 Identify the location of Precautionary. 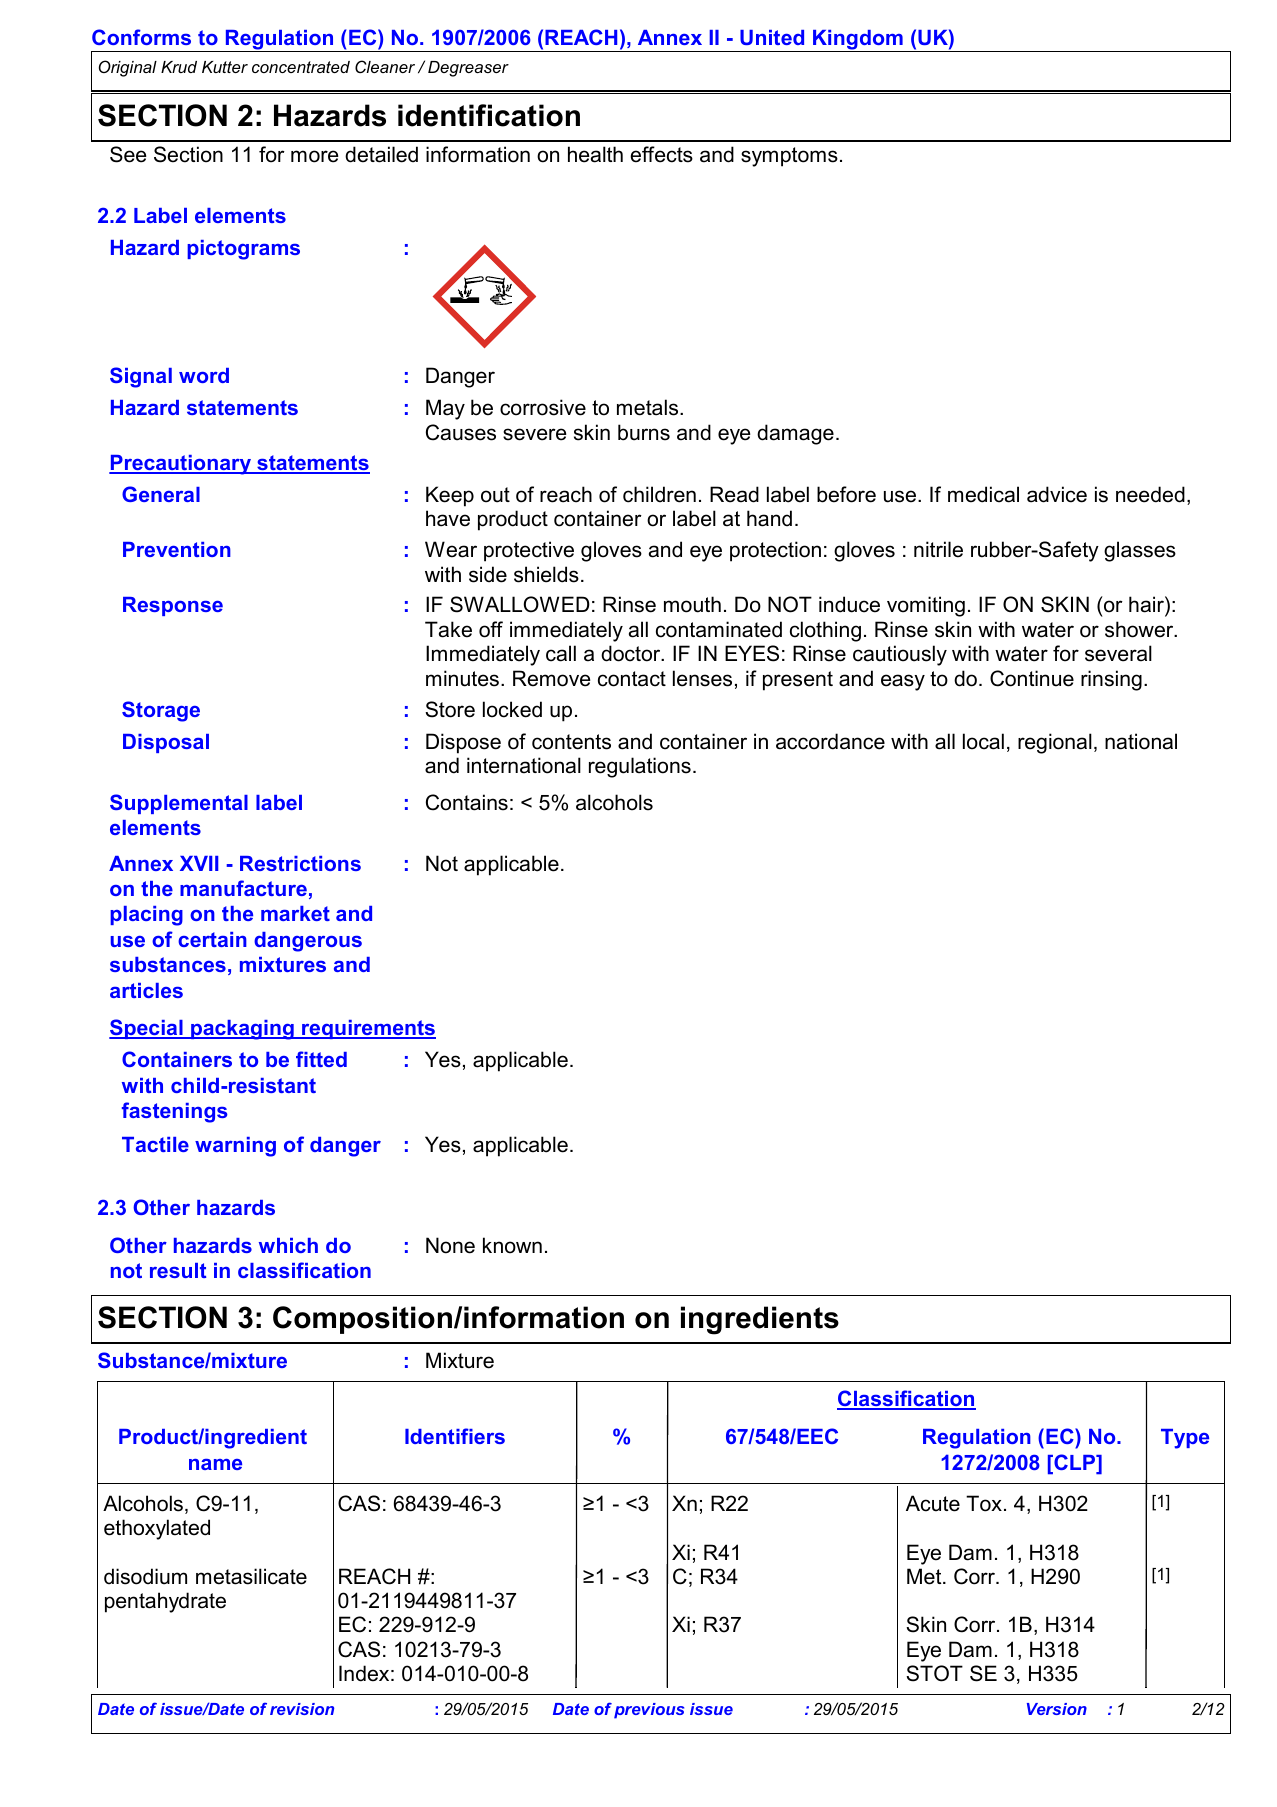
(181, 465).
